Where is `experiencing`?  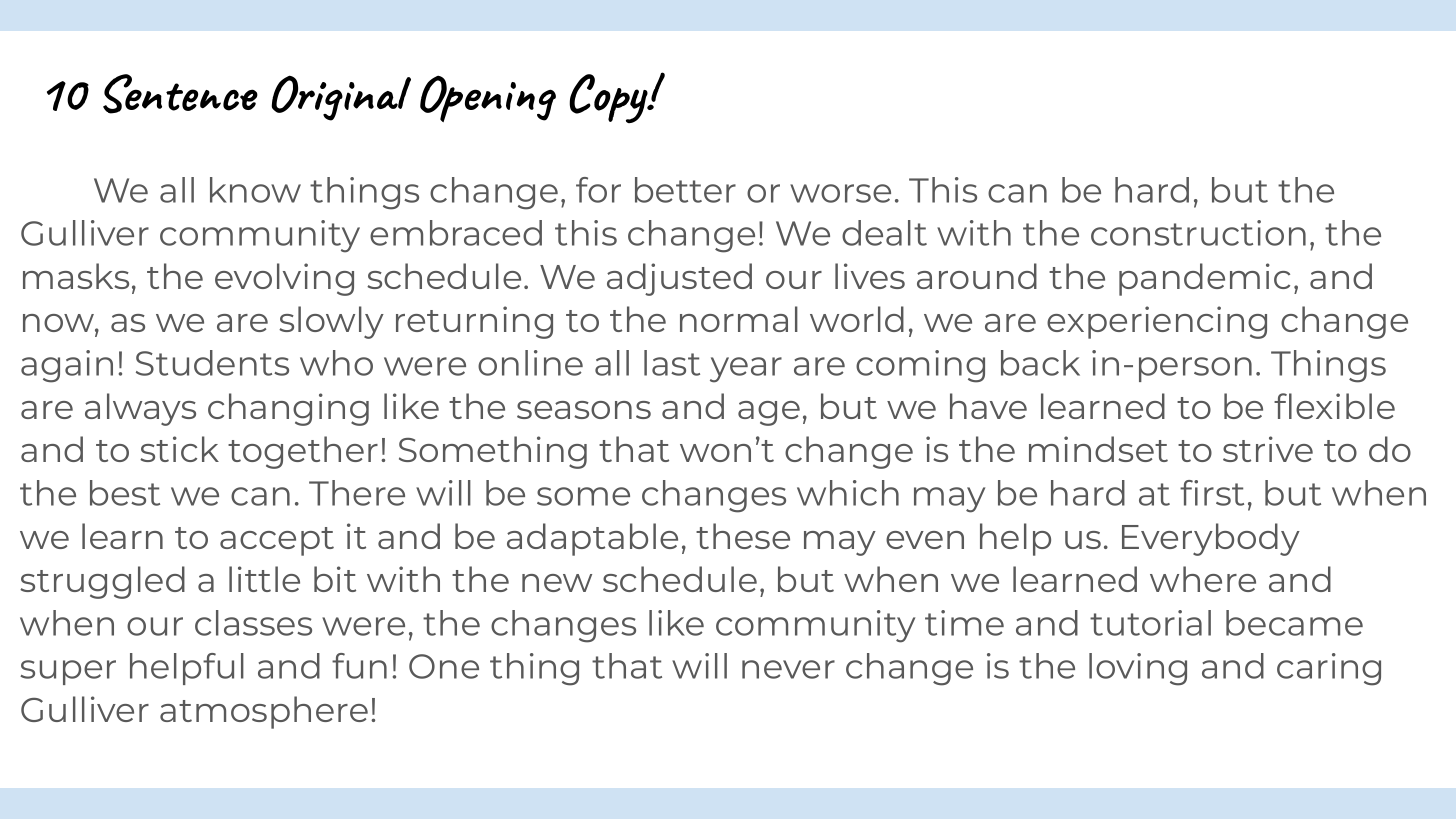 experiencing is located at coordinates (1157, 322).
